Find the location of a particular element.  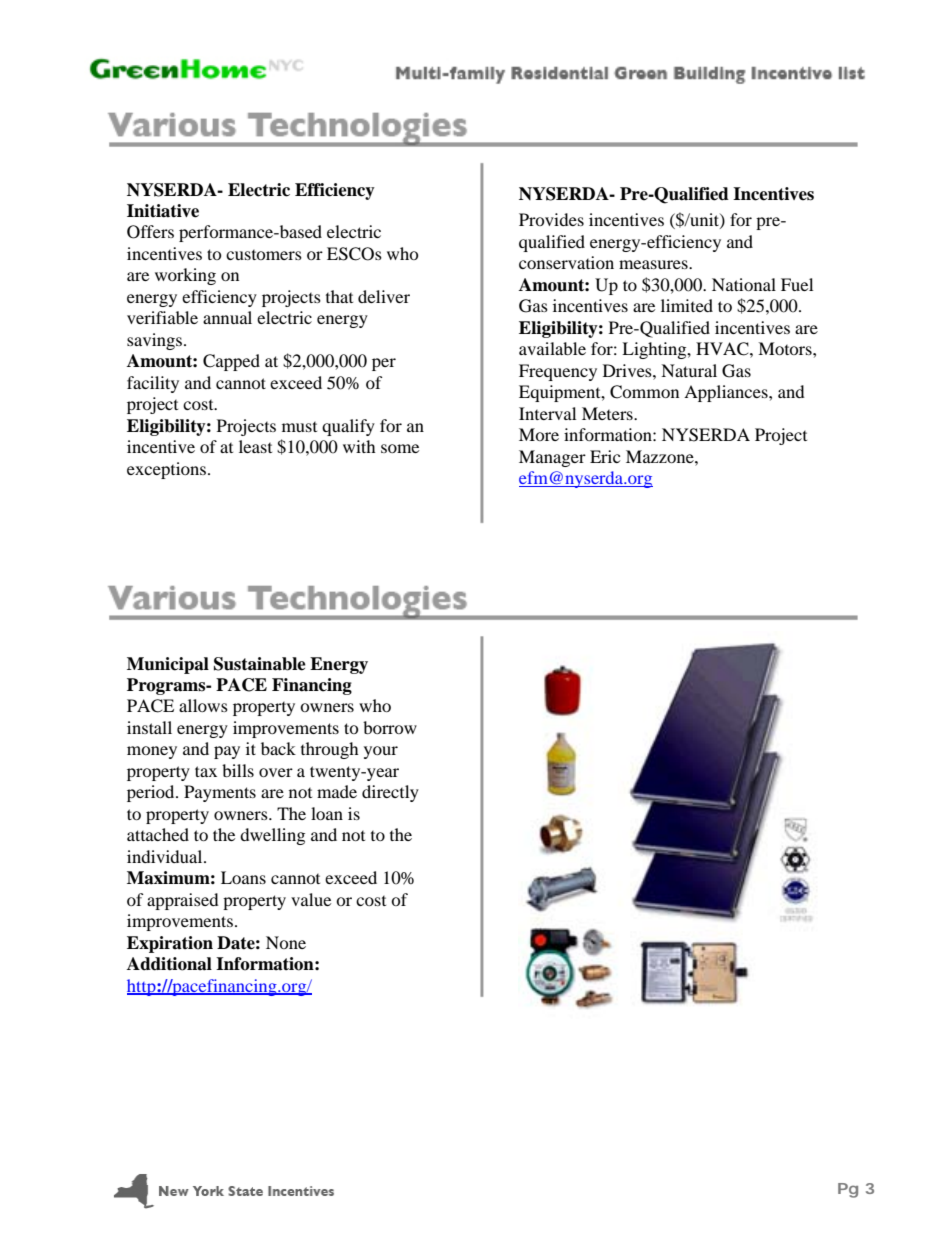

your is located at coordinates (381, 752).
